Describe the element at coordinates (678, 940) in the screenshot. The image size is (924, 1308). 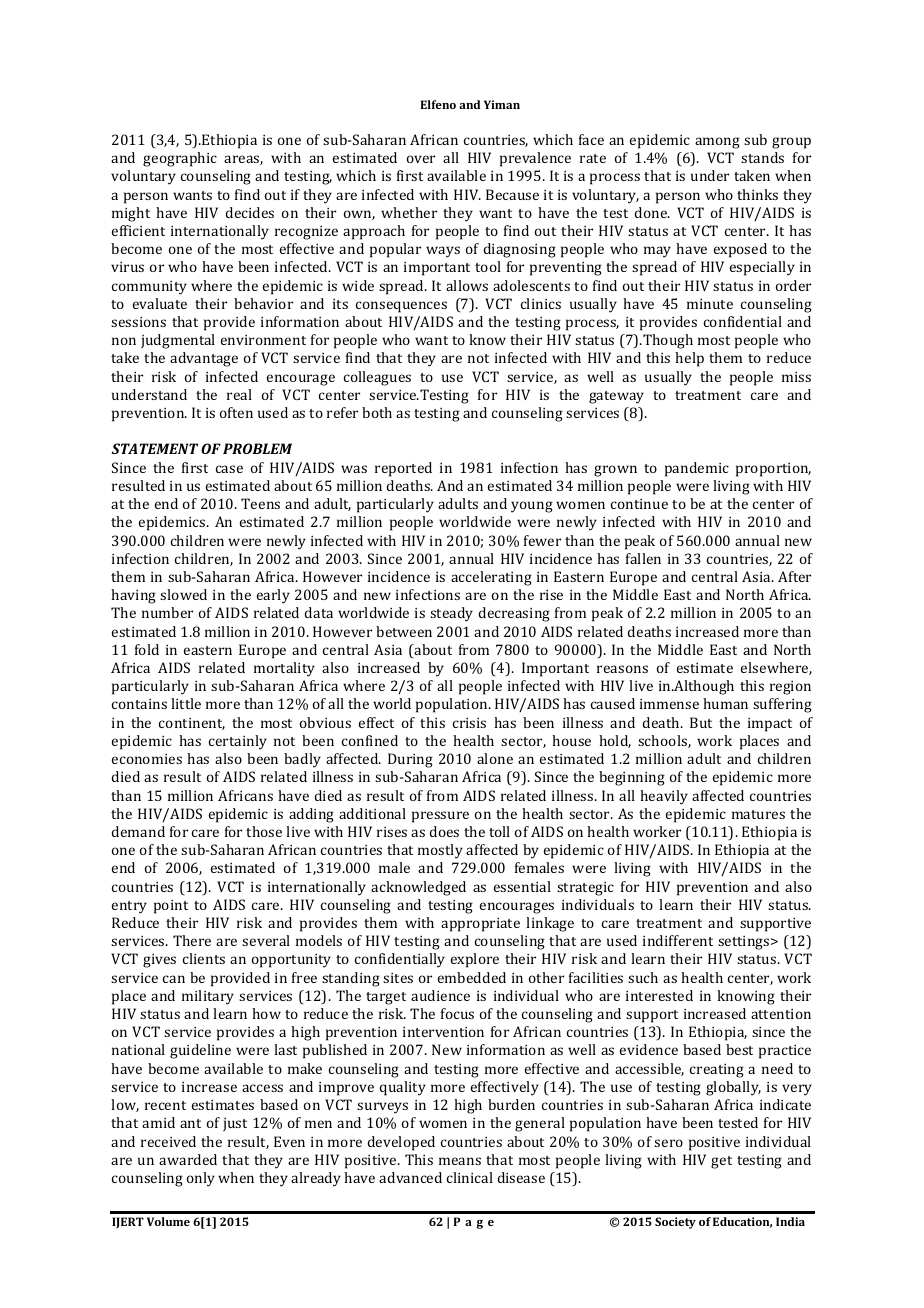
I see `indifferent` at that location.
